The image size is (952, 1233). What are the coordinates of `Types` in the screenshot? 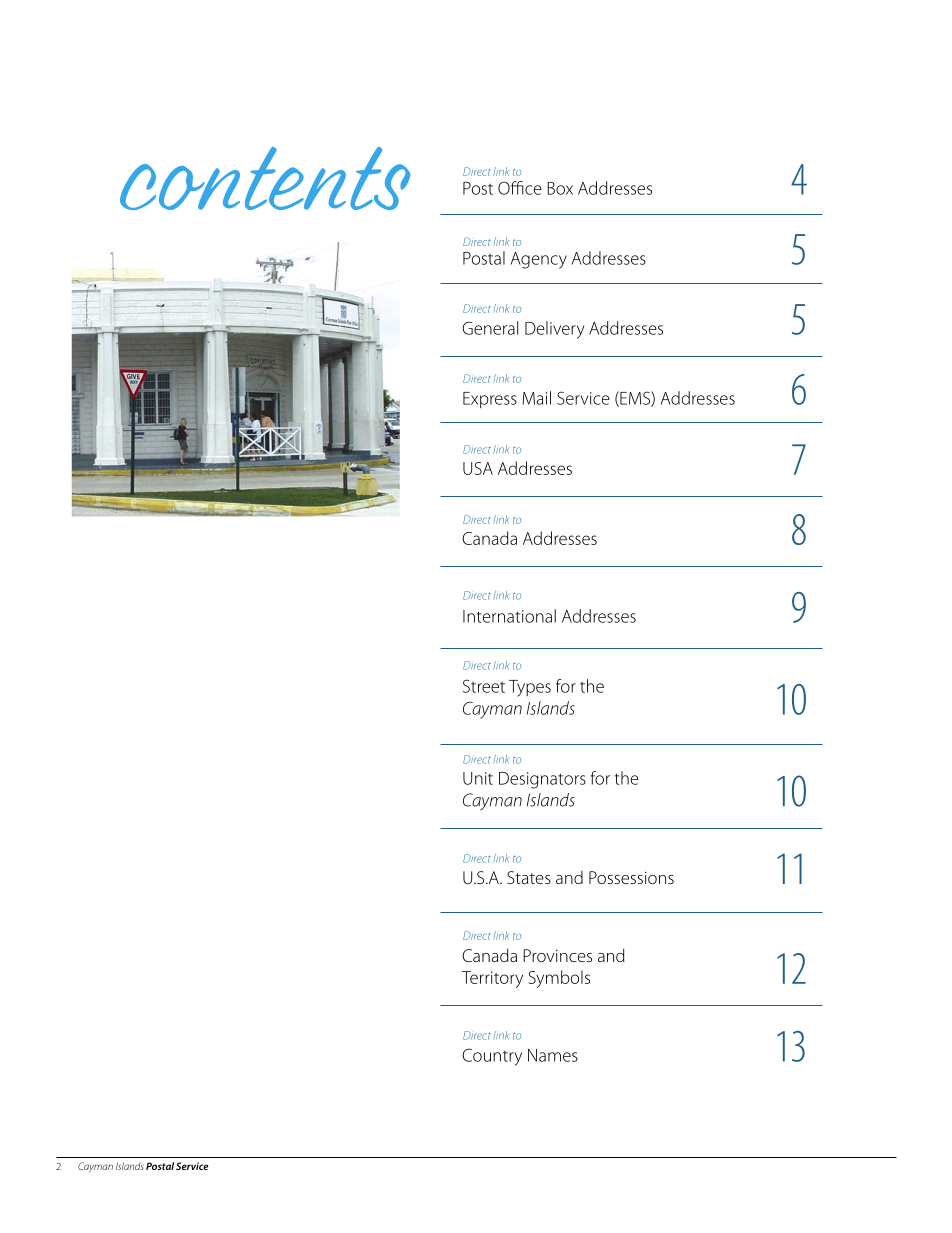 It's located at (530, 688).
